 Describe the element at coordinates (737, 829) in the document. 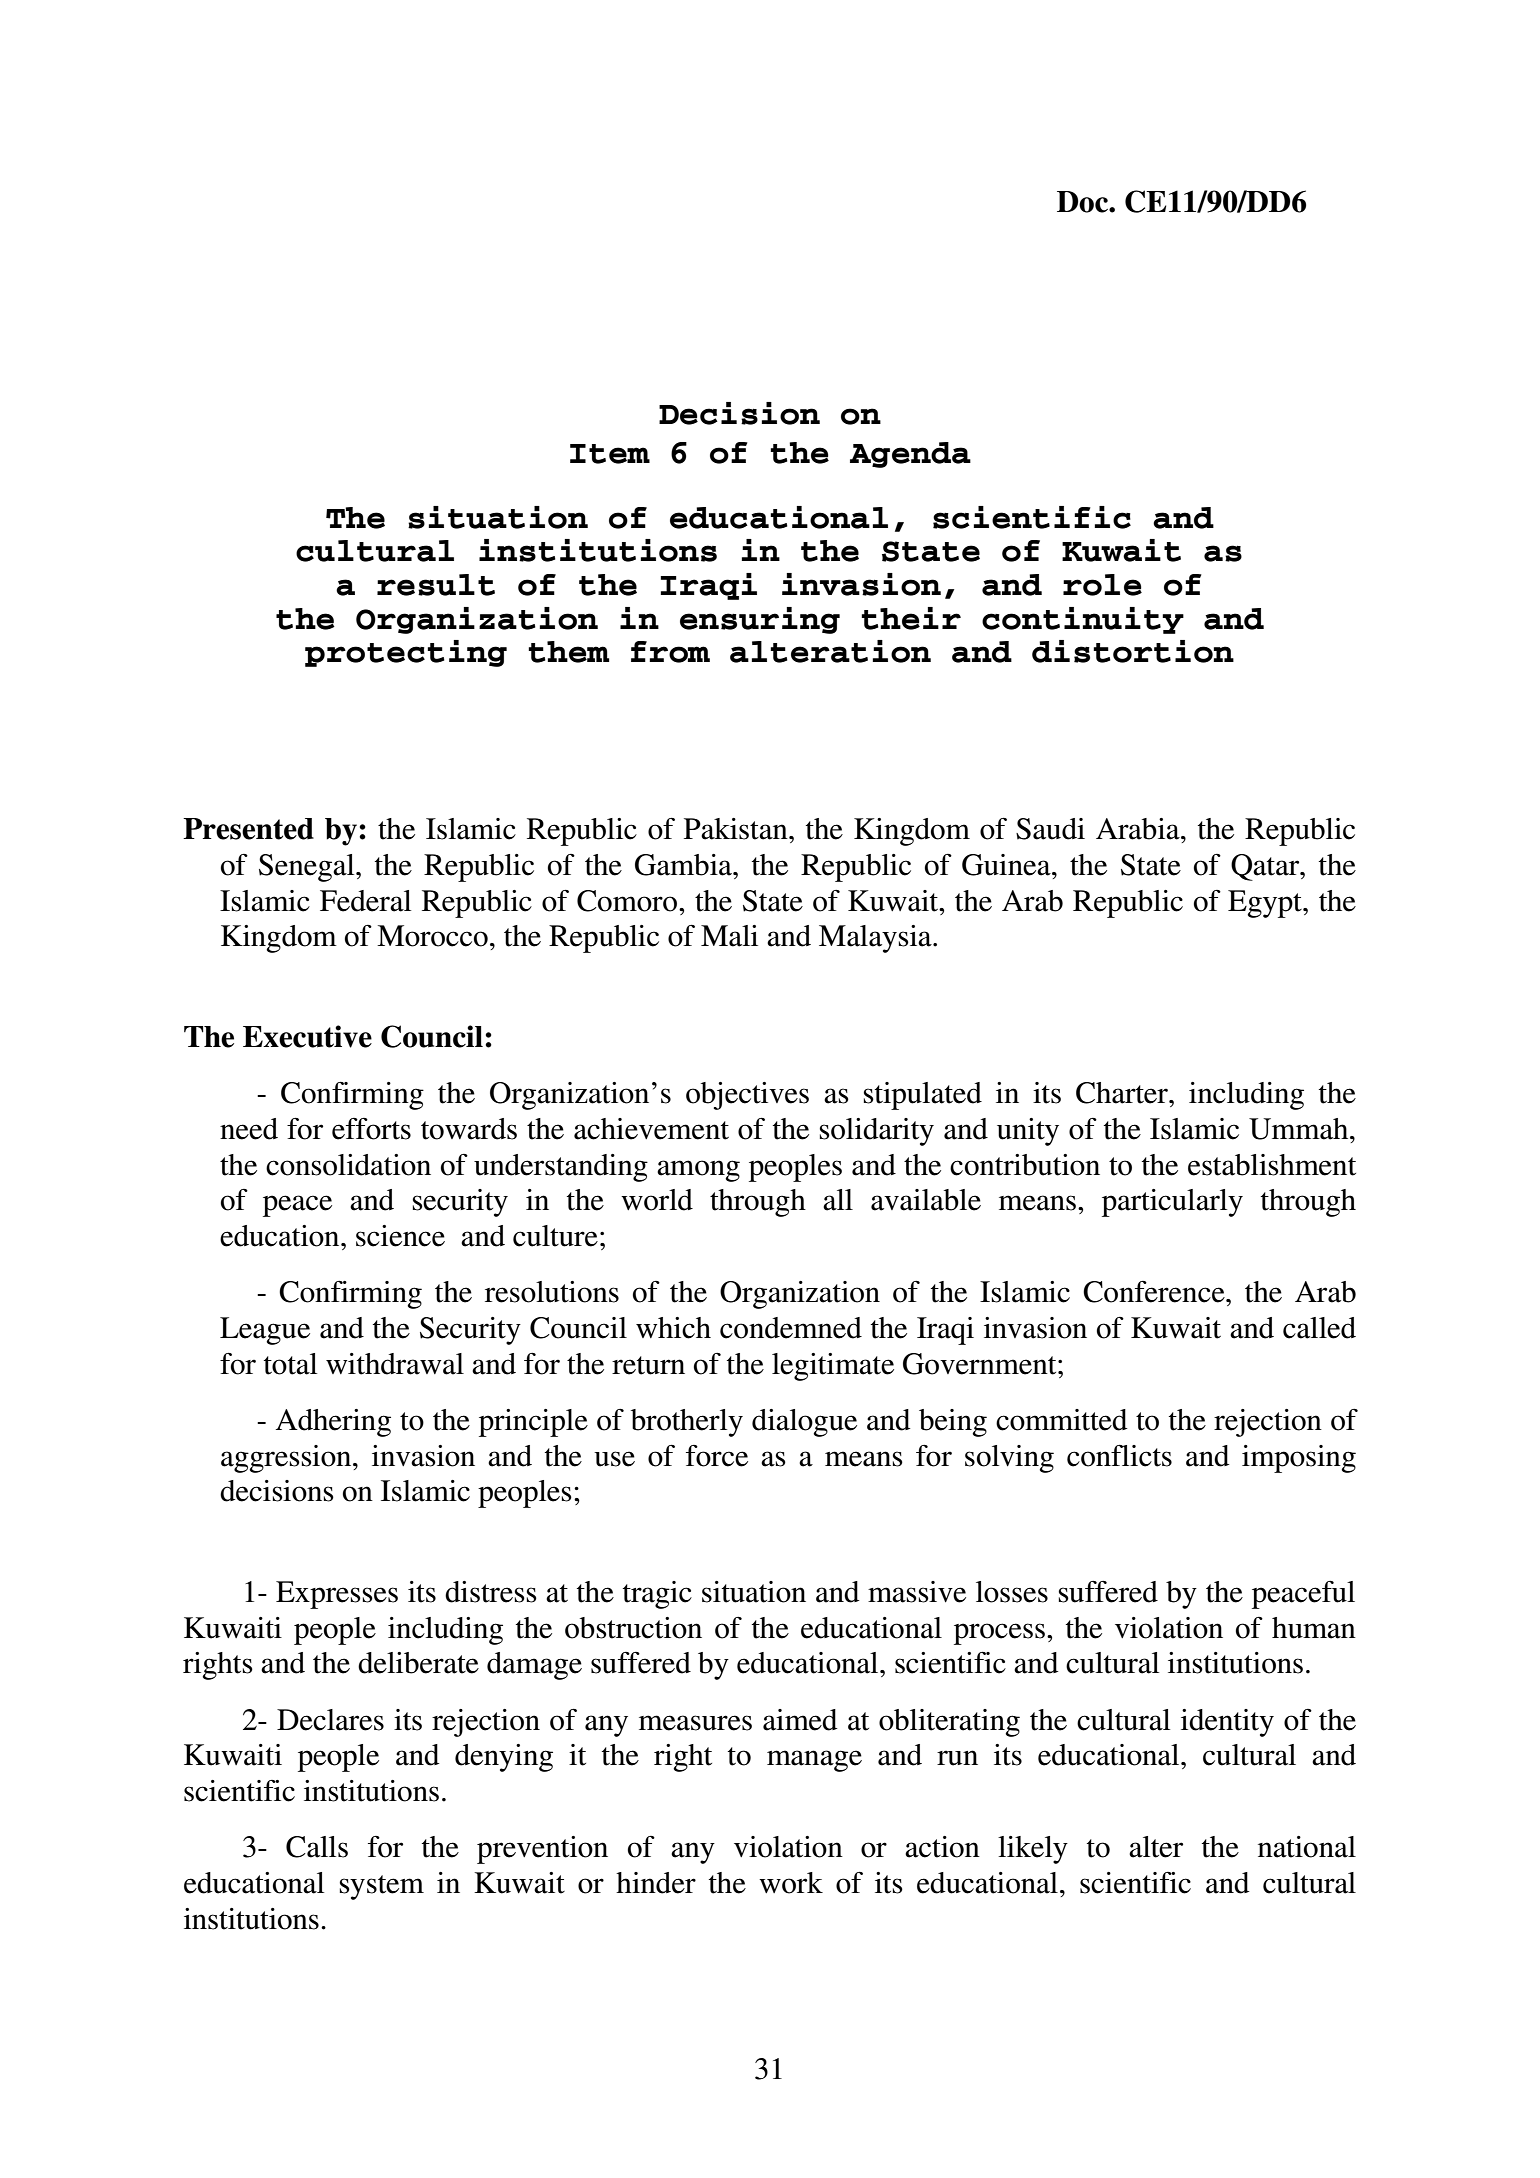

I see `Pakistan` at that location.
